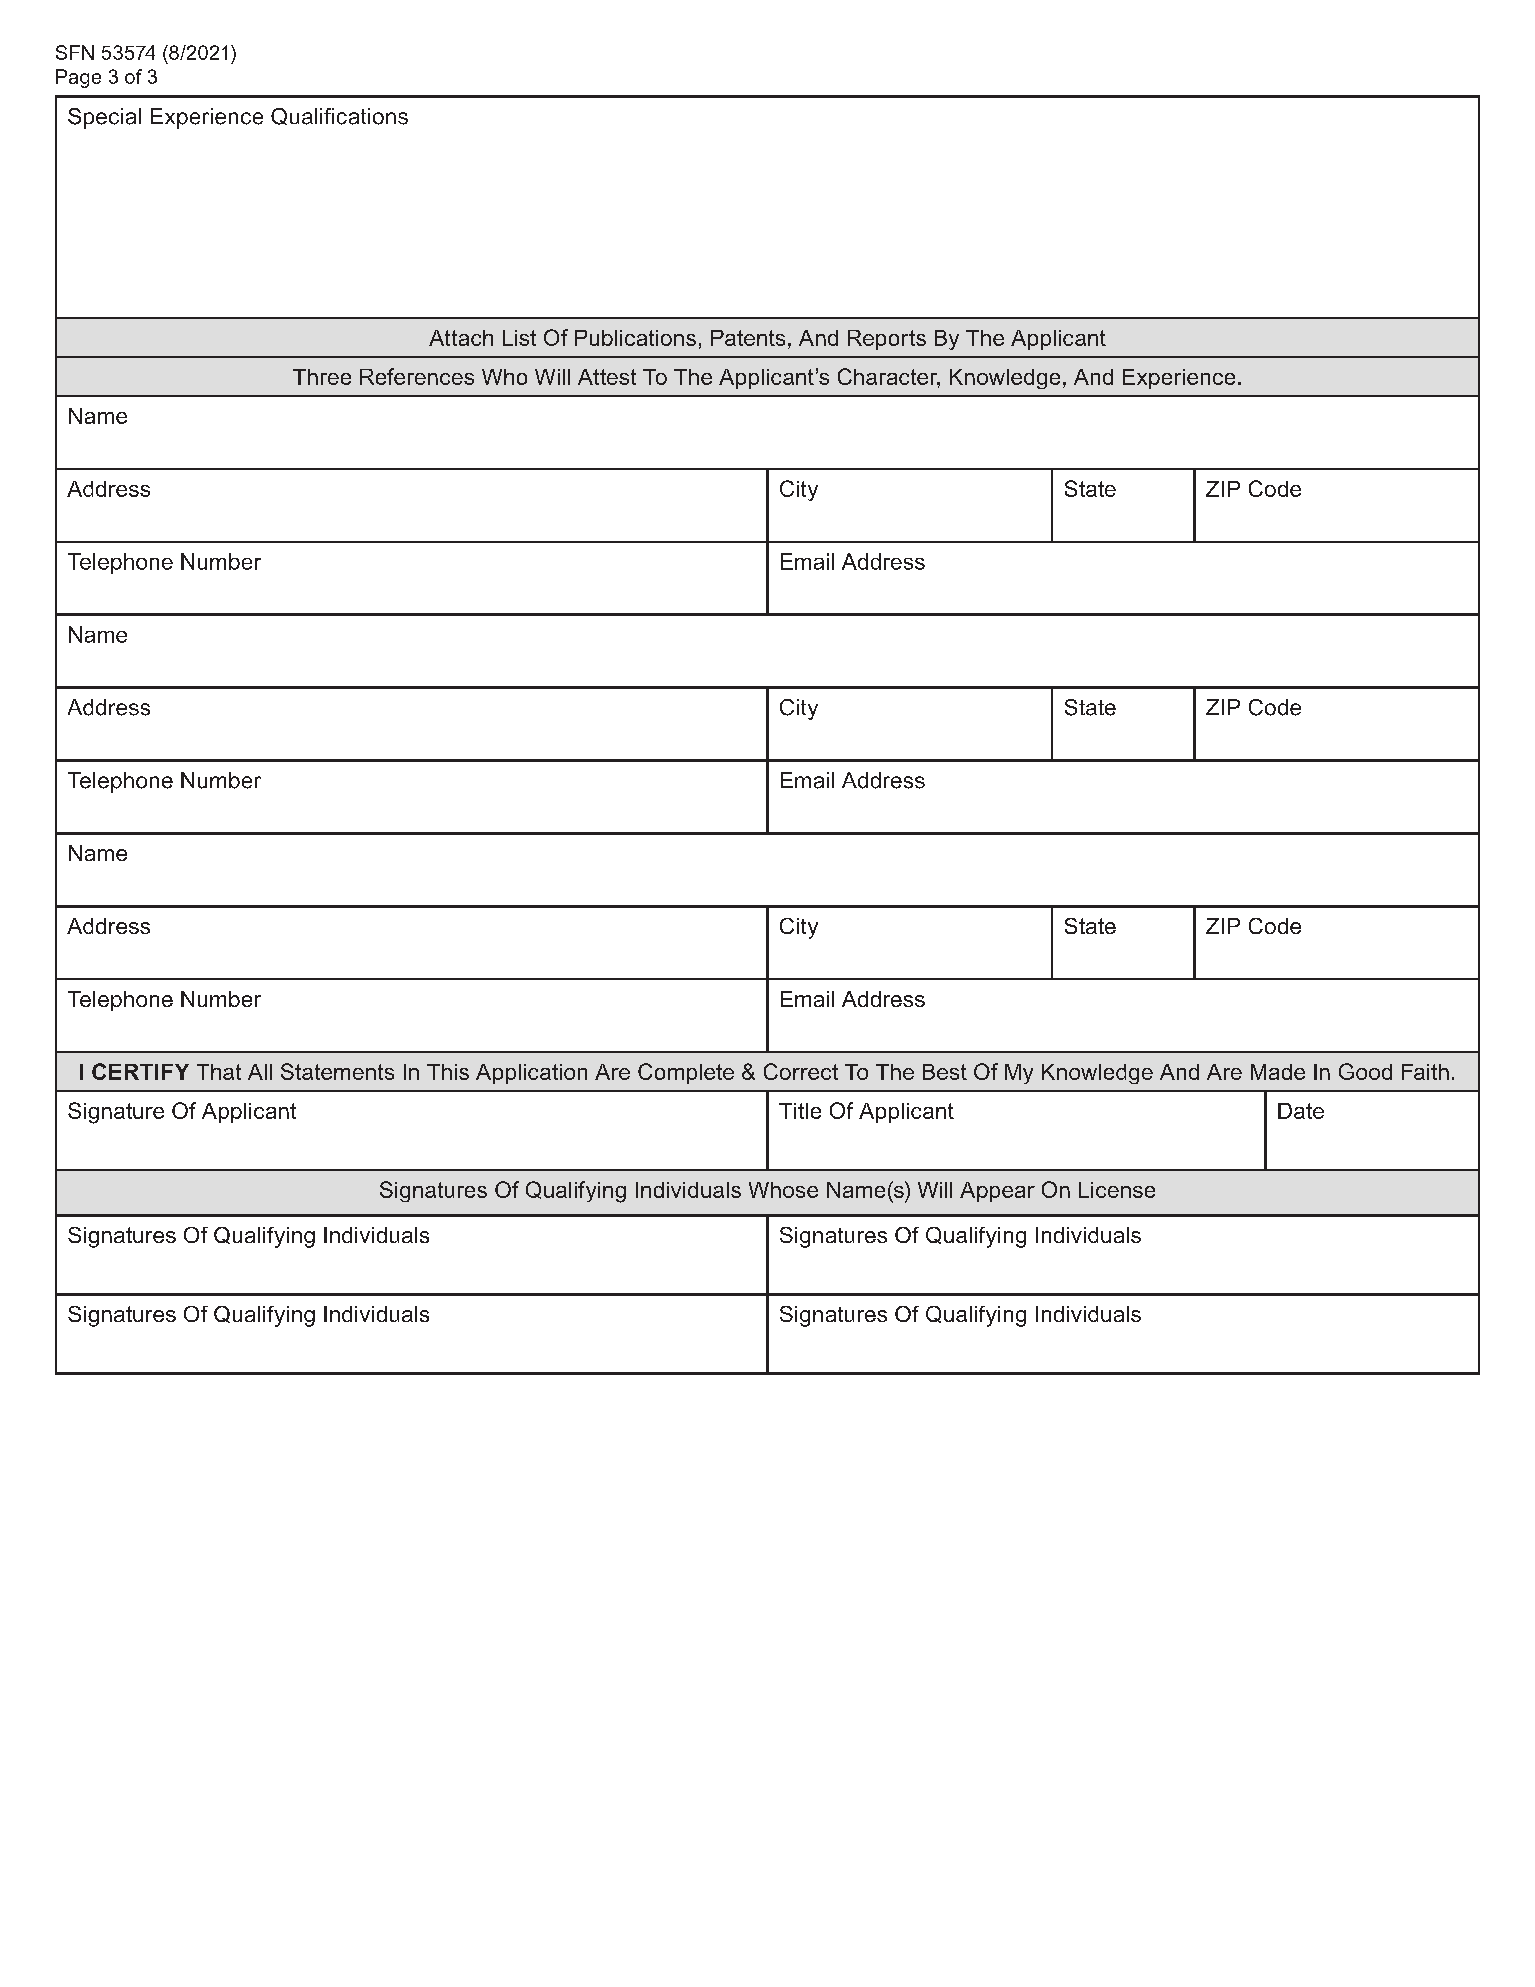 The width and height of the screenshot is (1535, 1987). I want to click on Date, so click(1301, 1111).
